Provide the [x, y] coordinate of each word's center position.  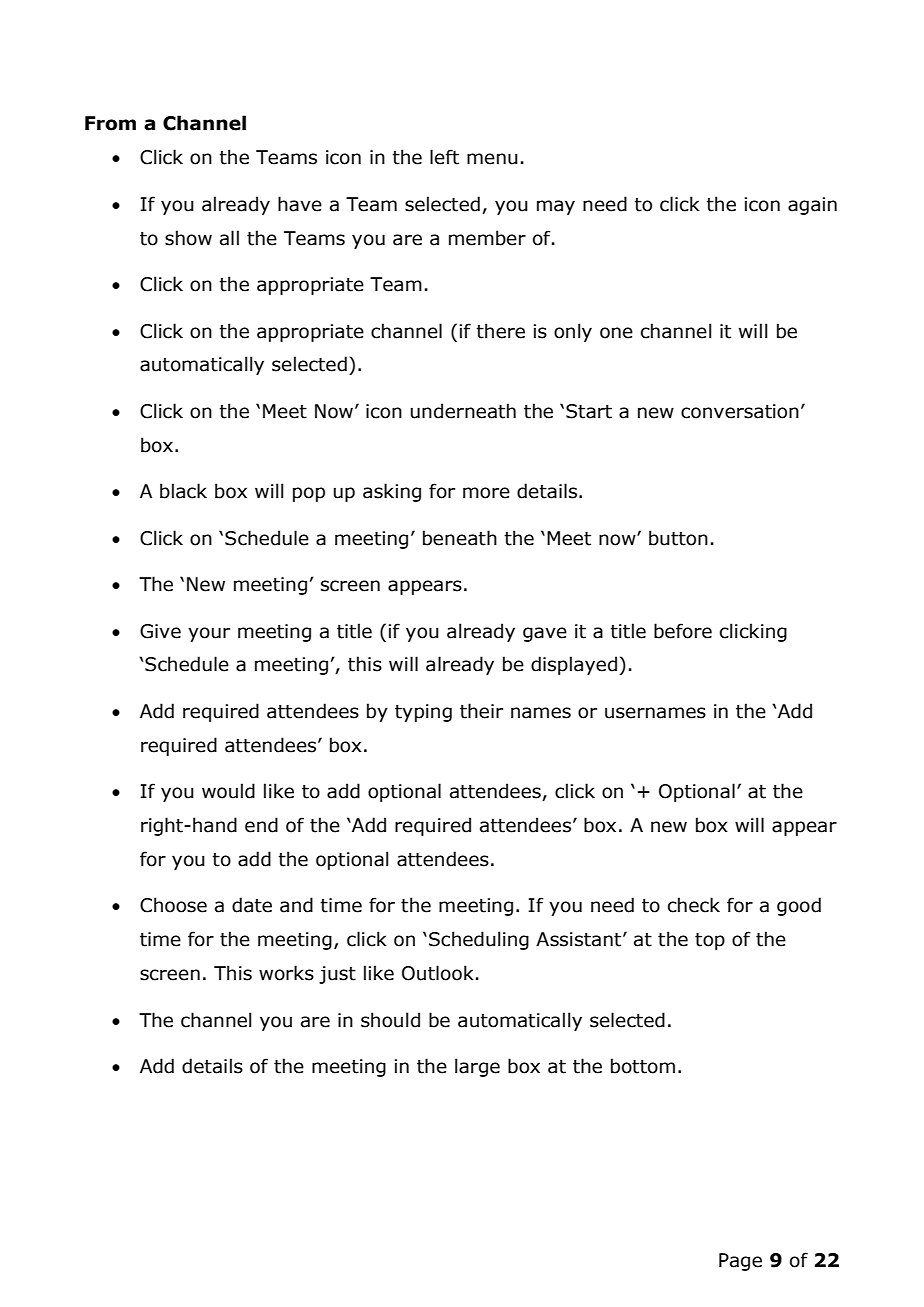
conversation [740, 411]
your [209, 634]
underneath [463, 411]
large [477, 1067]
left [444, 157]
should [390, 1020]
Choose [173, 905]
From [110, 123]
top [710, 941]
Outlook [438, 973]
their [481, 711]
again [812, 206]
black [183, 491]
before [683, 631]
